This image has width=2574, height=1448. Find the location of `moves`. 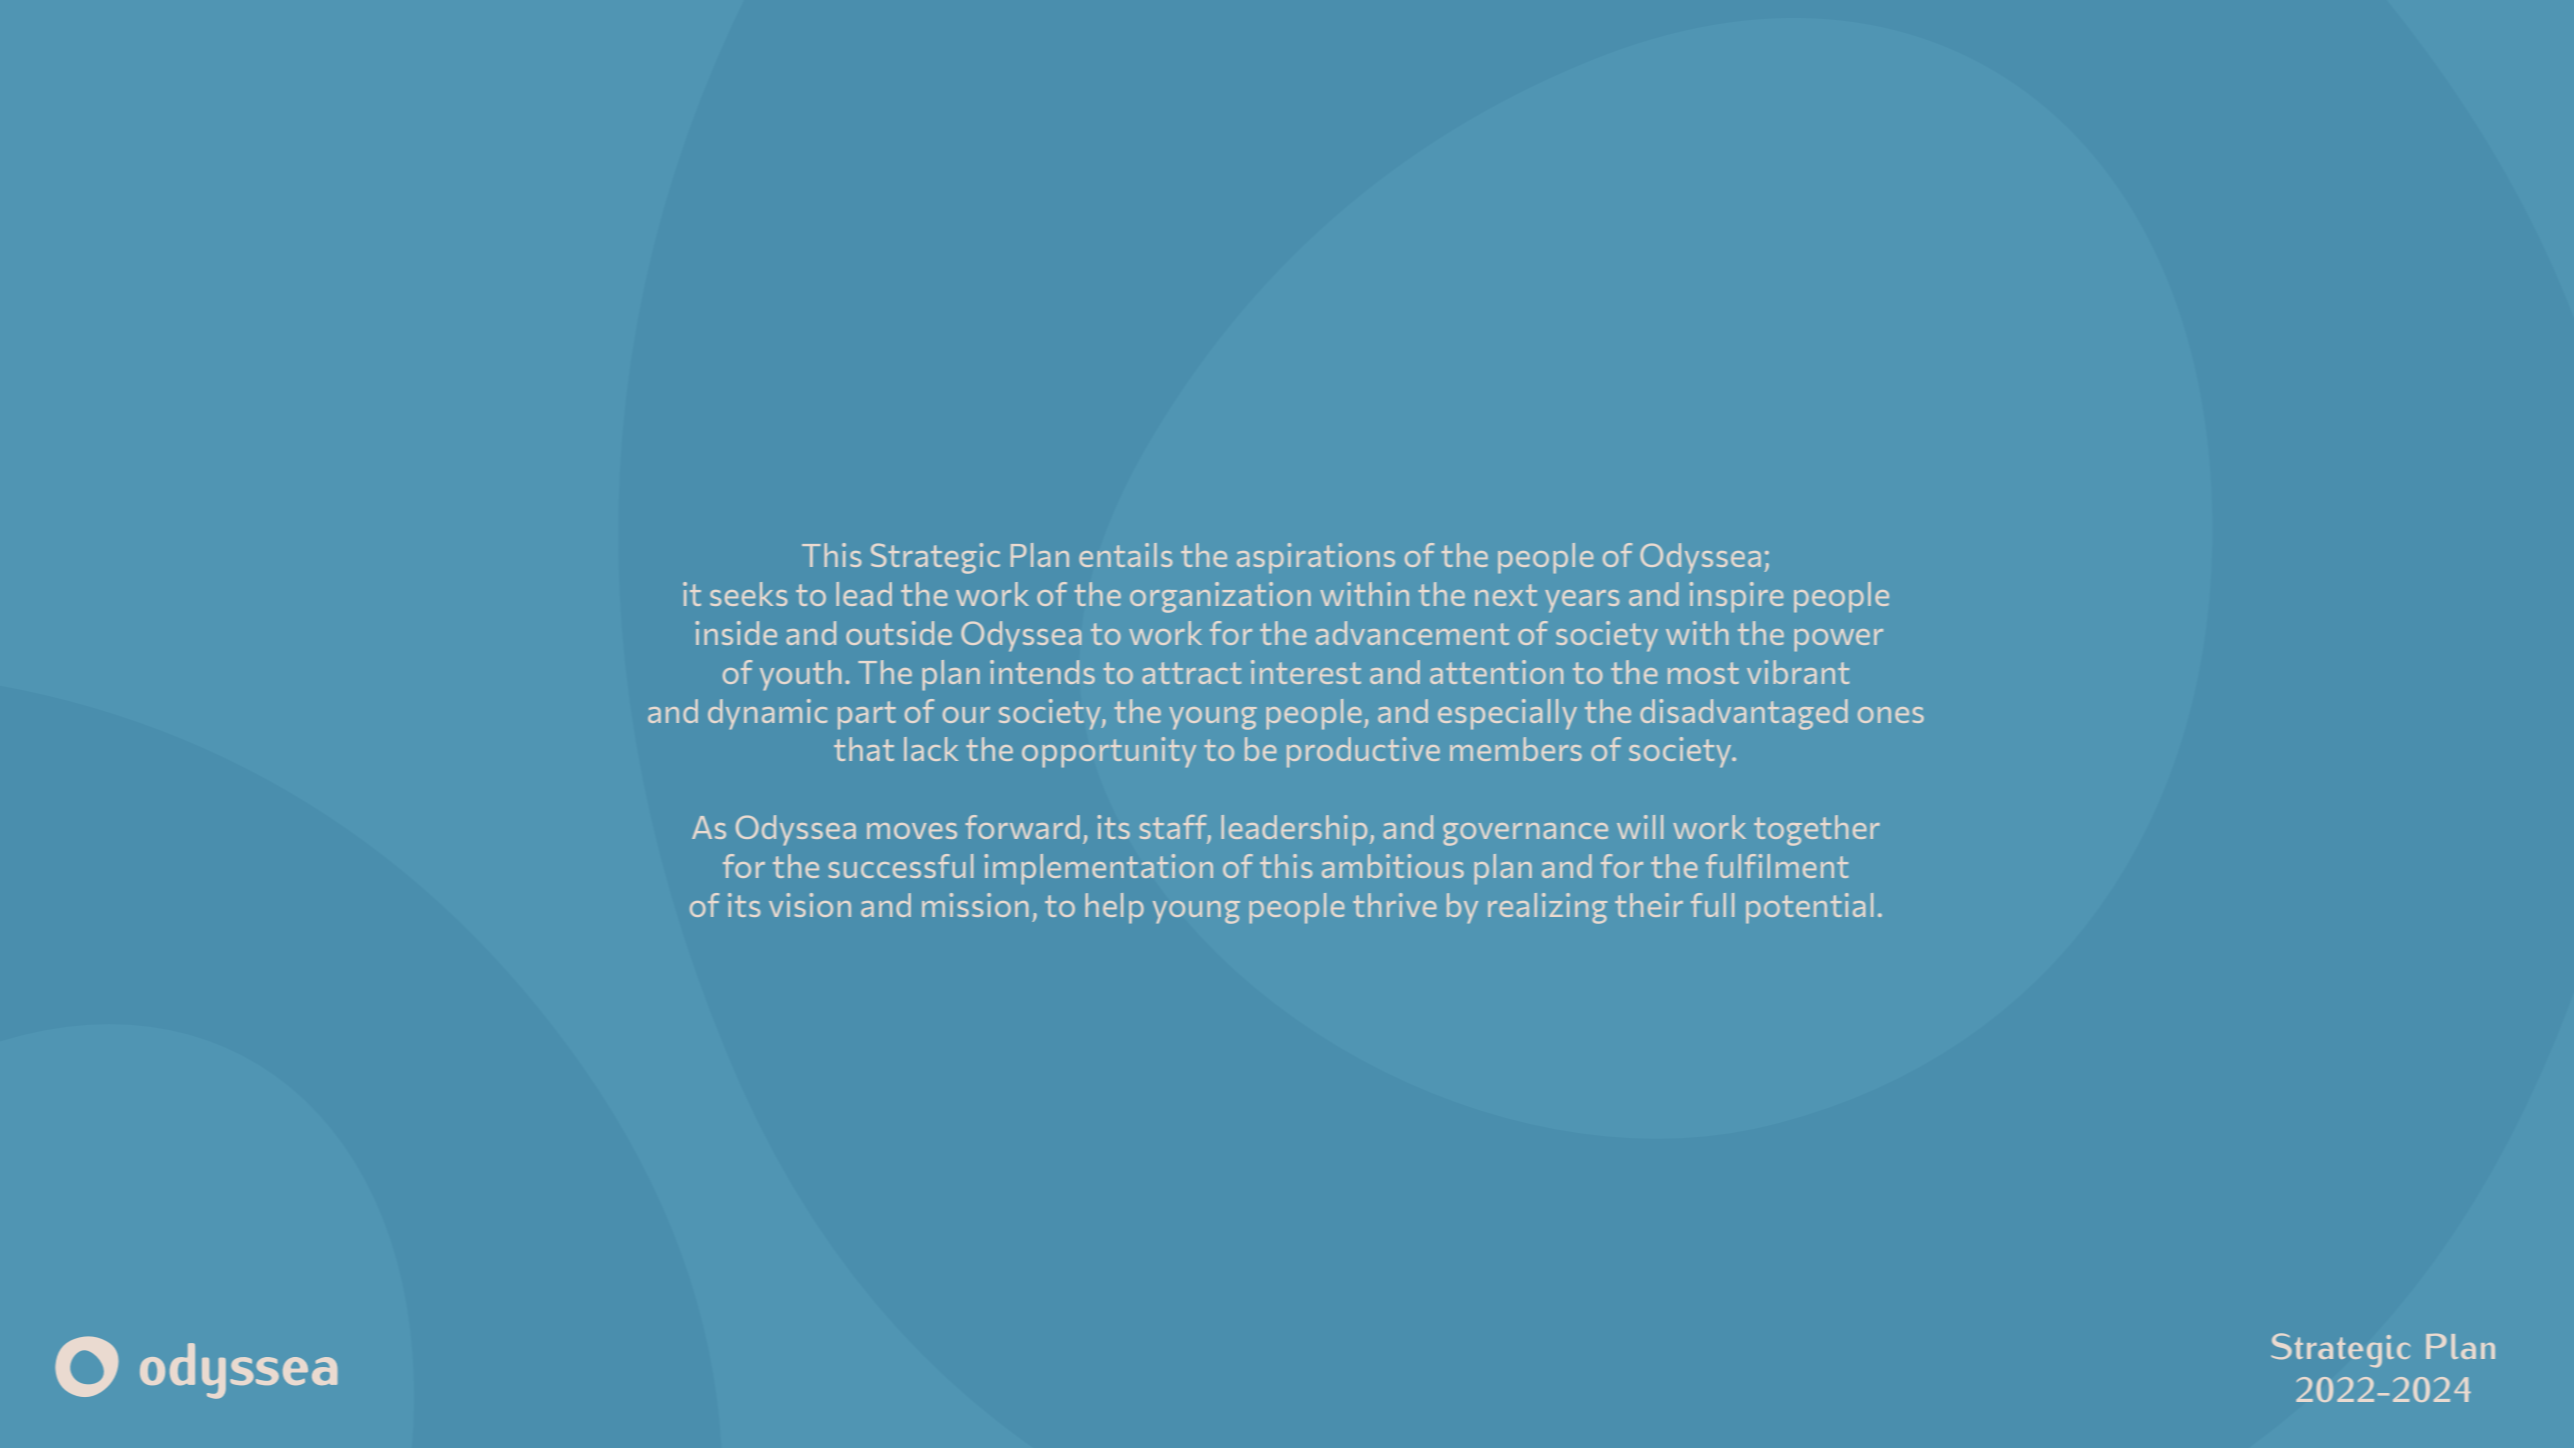

moves is located at coordinates (912, 831).
